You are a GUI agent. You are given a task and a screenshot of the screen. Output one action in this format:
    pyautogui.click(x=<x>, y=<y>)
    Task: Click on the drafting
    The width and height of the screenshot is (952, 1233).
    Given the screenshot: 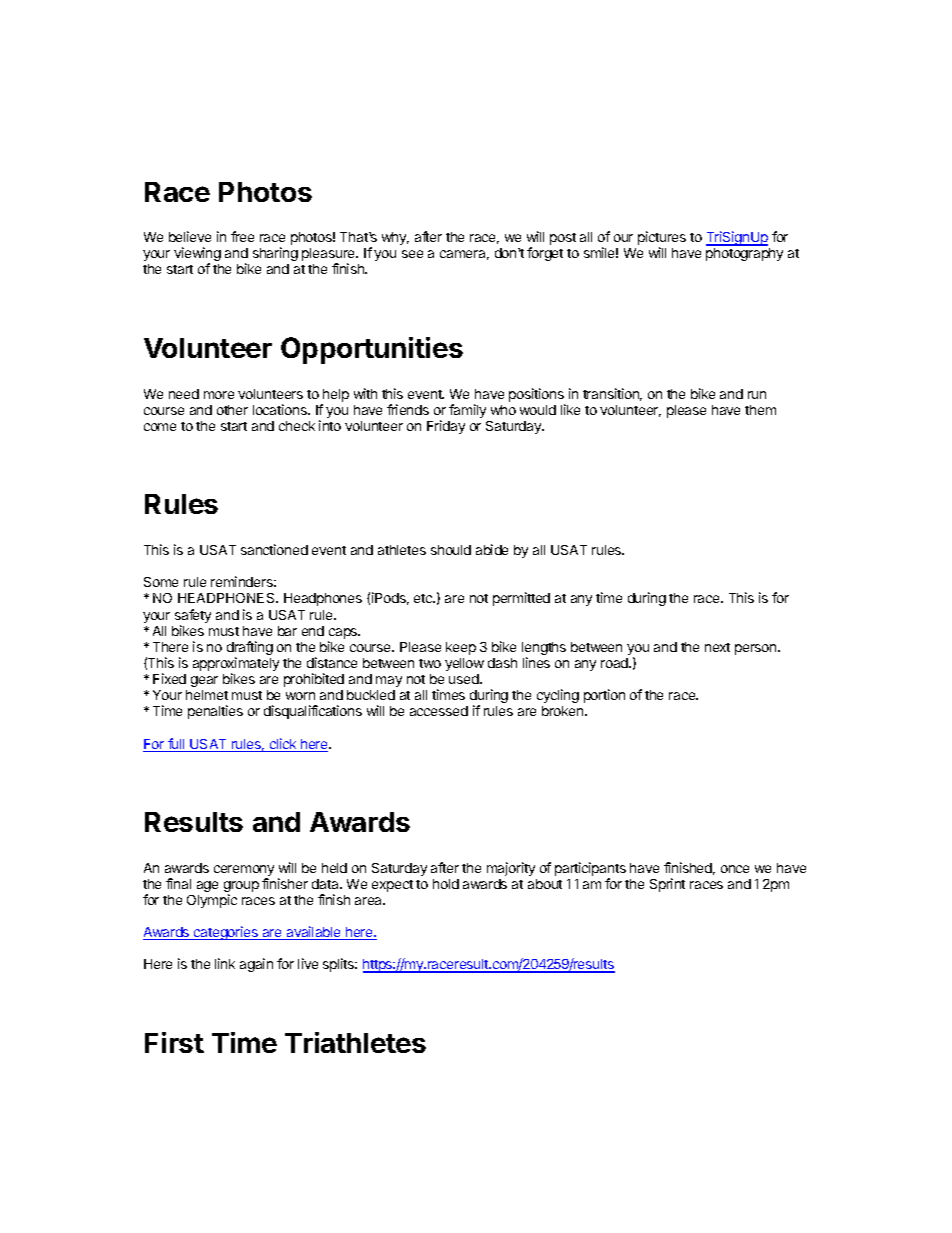 What is the action you would take?
    pyautogui.click(x=250, y=649)
